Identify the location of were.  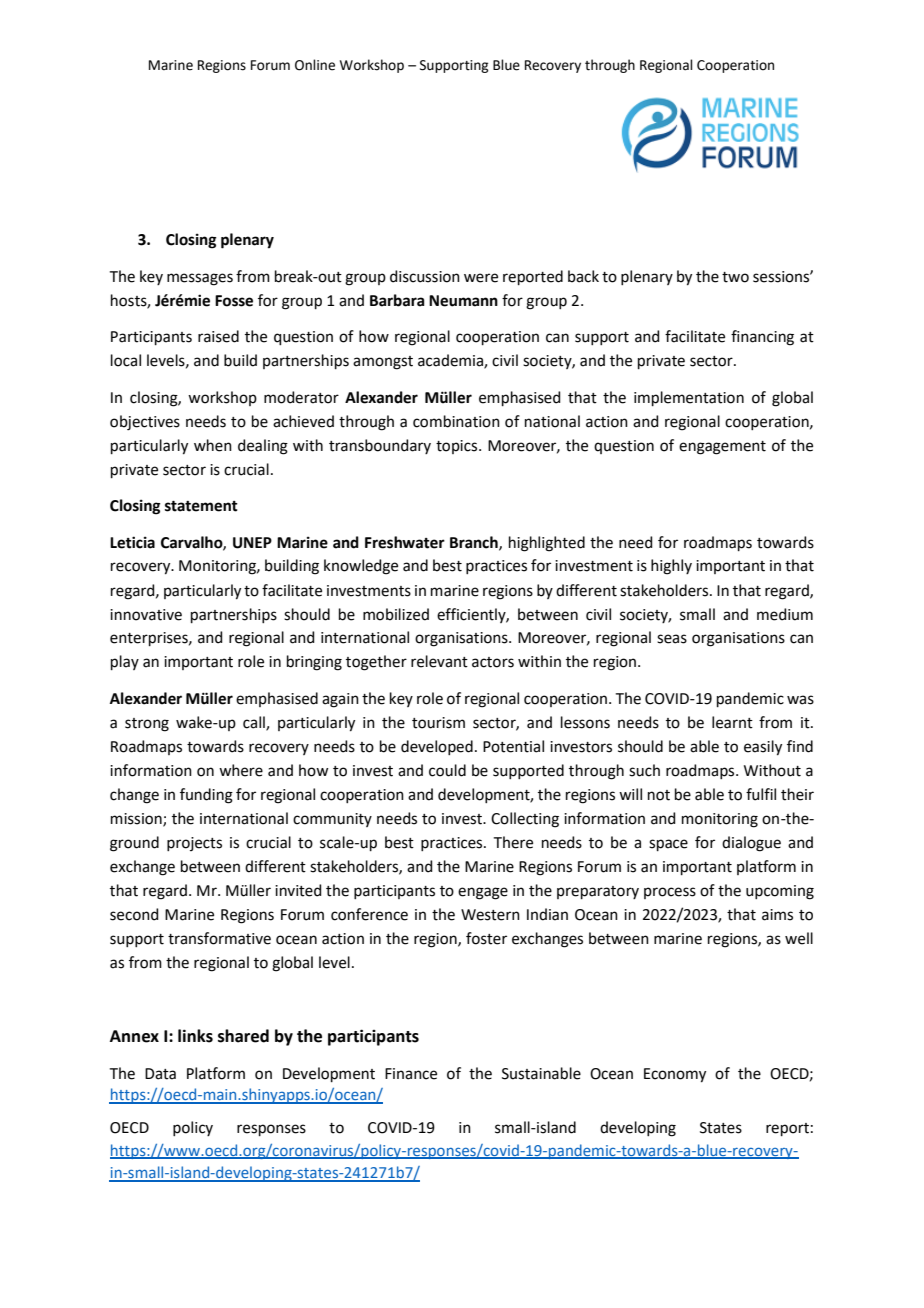
(481, 278).
